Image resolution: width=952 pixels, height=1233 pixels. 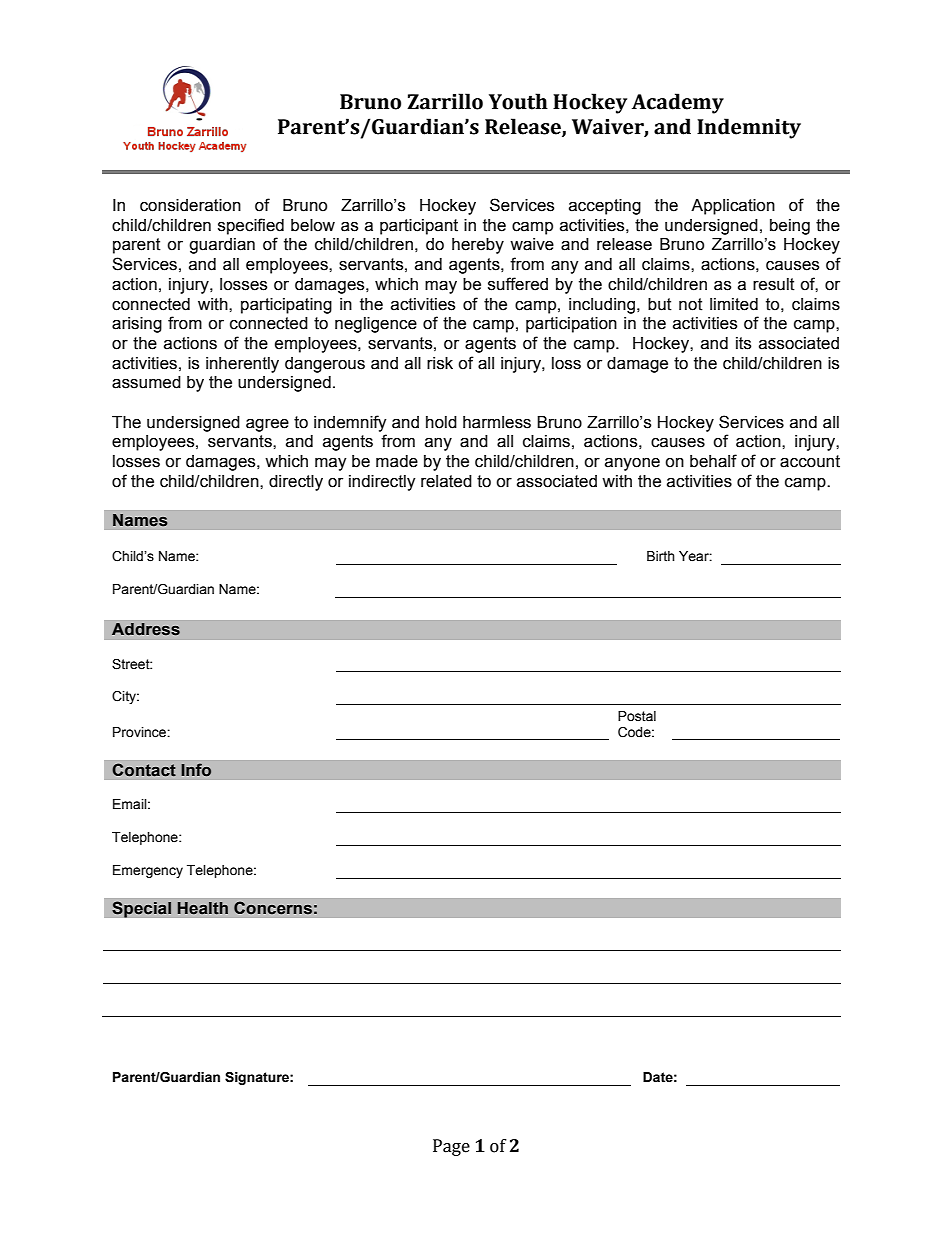 I want to click on related, so click(x=446, y=481).
